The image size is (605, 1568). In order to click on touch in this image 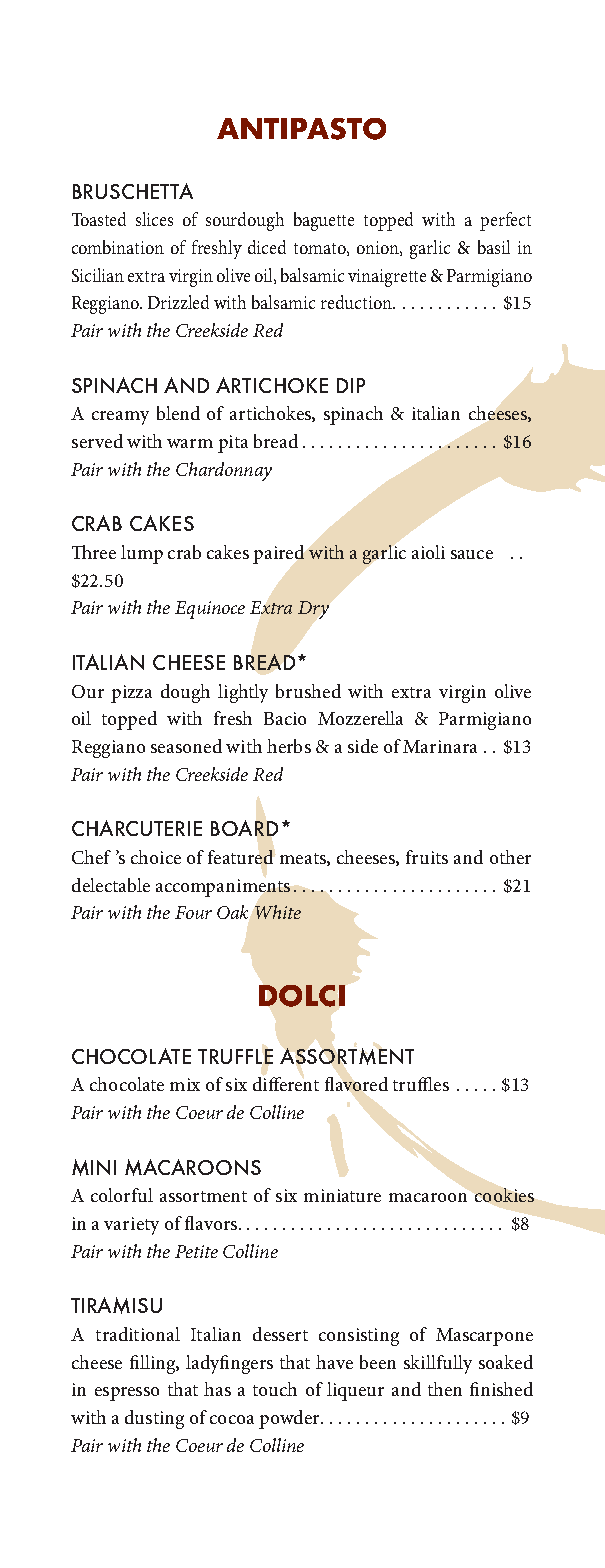, I will do `click(275, 1389)`.
